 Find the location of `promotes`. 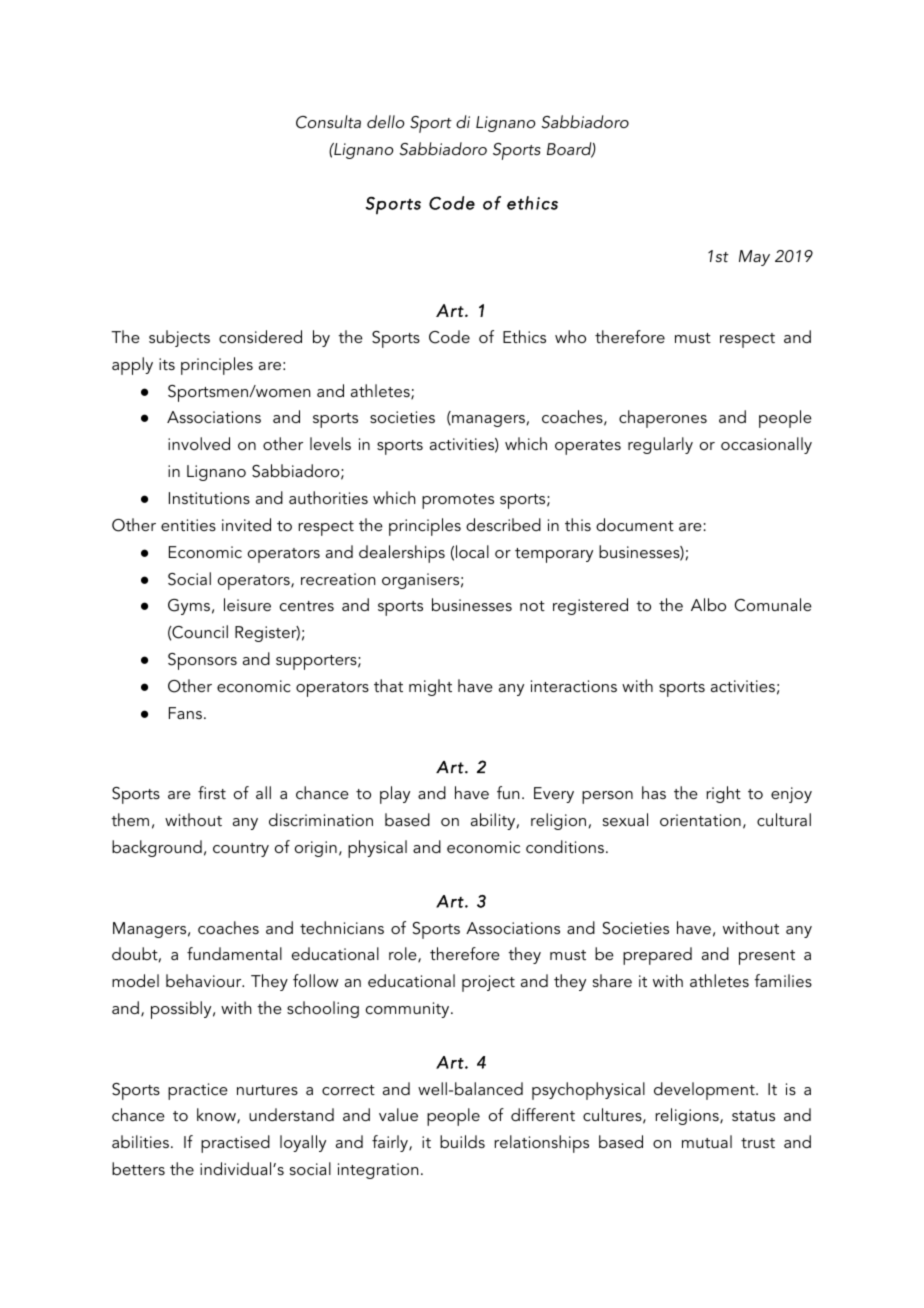

promotes is located at coordinates (458, 501).
